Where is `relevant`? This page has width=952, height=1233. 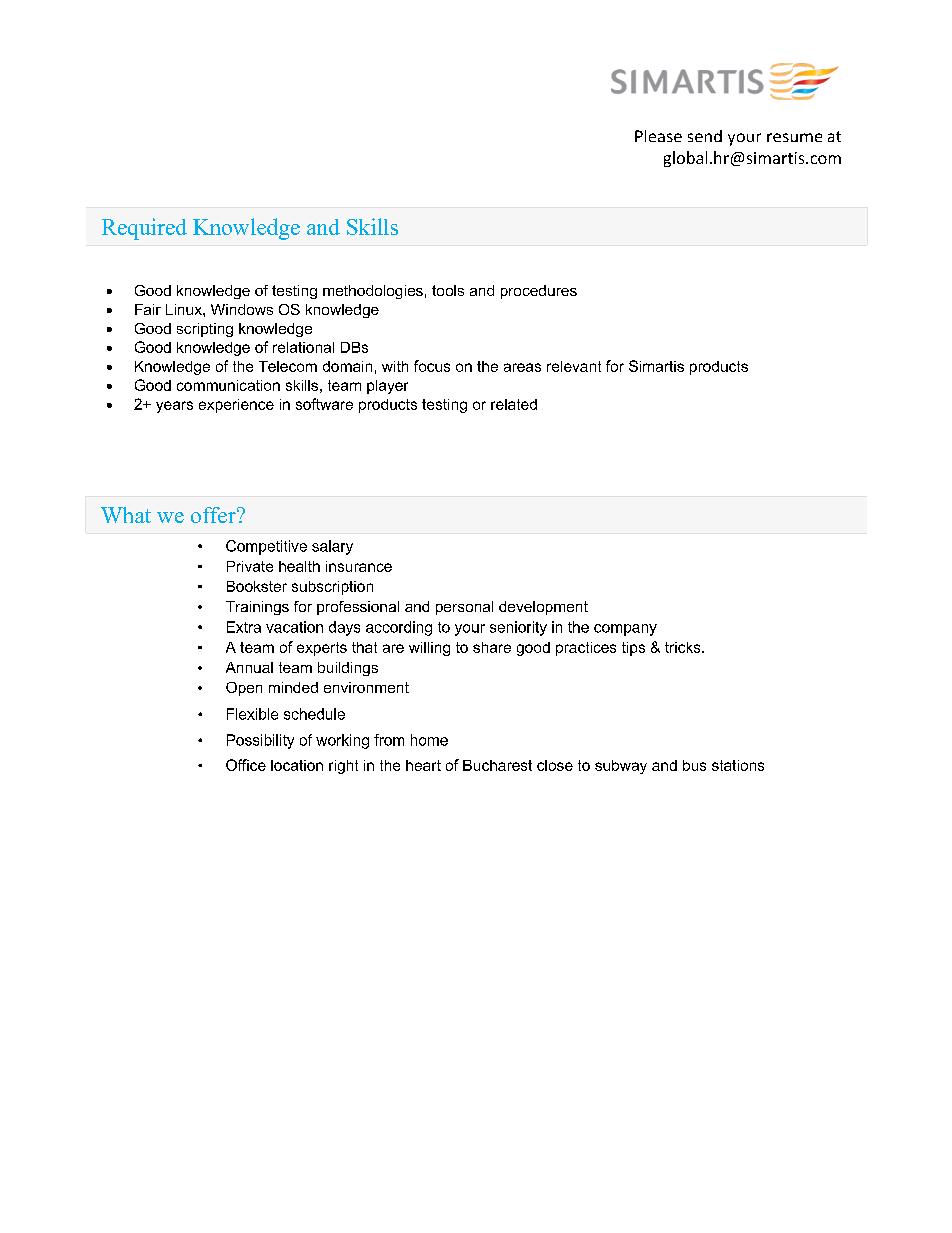 relevant is located at coordinates (574, 366).
